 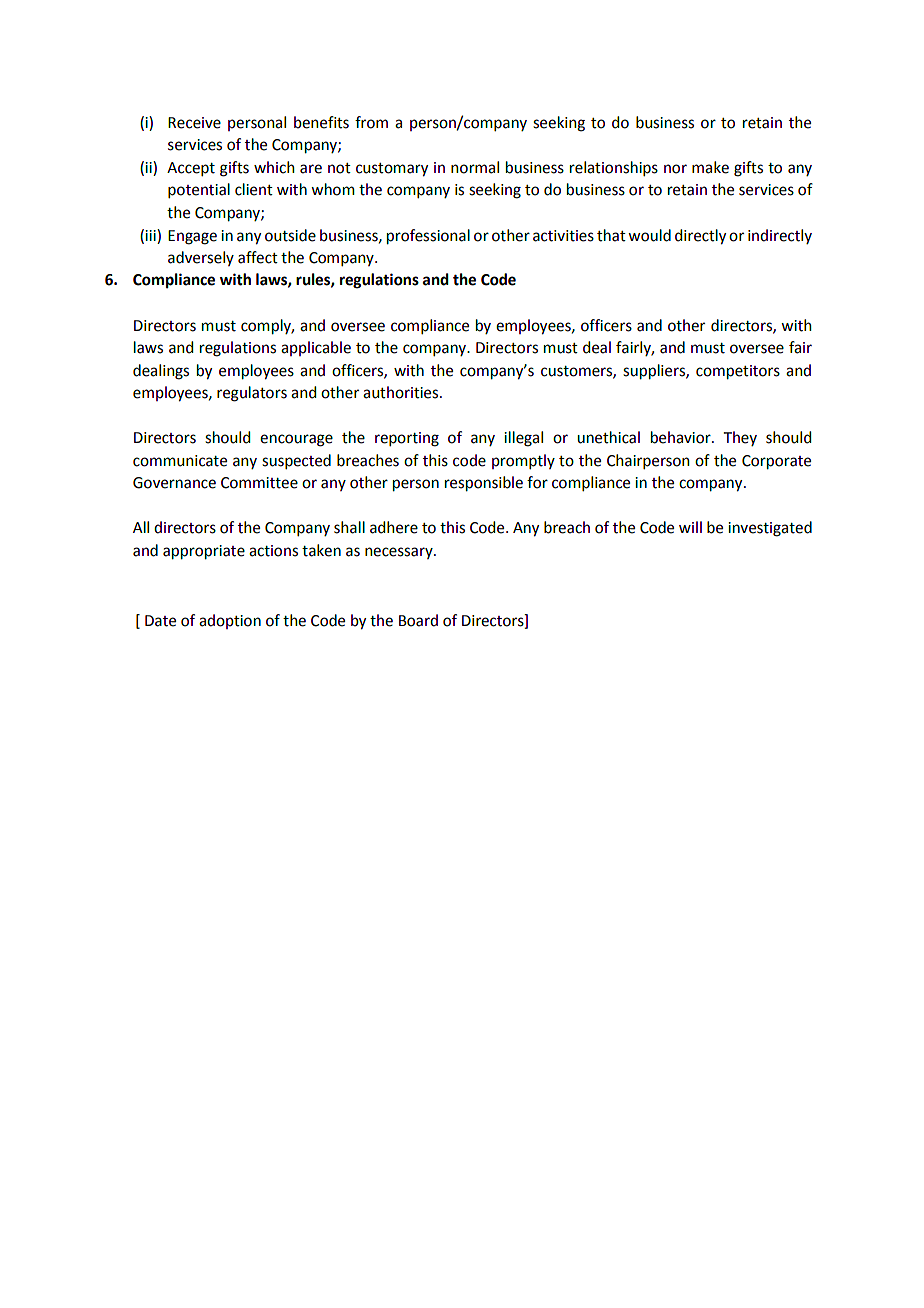 I want to click on make, so click(x=710, y=167).
